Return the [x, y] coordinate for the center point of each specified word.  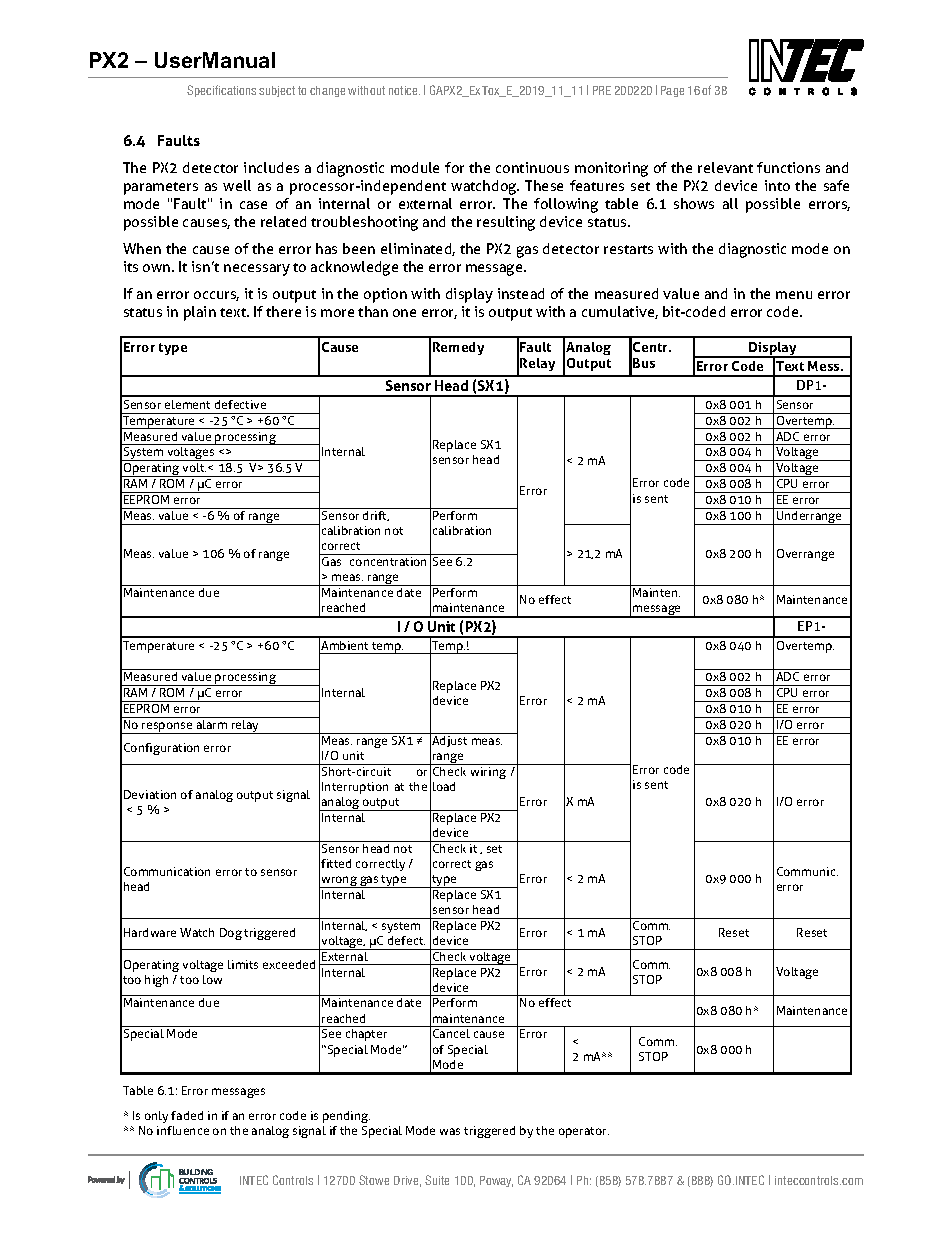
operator [584, 1132]
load [444, 786]
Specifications [221, 91]
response [167, 728]
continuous [532, 167]
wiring [488, 773]
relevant [725, 167]
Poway [496, 1181]
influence [183, 1130]
